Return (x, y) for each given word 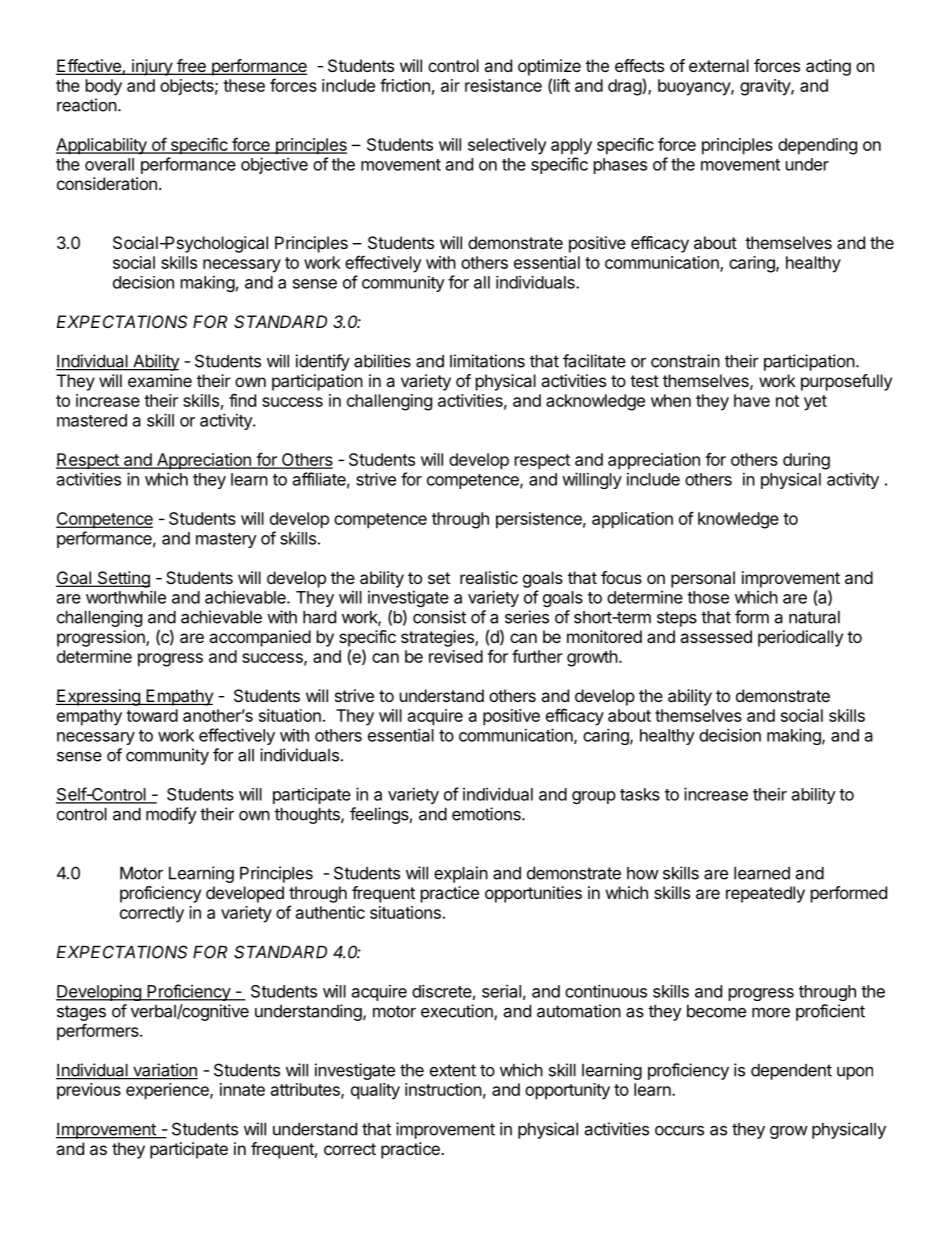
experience (168, 1091)
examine (160, 380)
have (752, 400)
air (450, 85)
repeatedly (765, 894)
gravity (766, 87)
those (708, 597)
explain (461, 874)
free (191, 67)
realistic (489, 577)
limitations (487, 361)
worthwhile (126, 597)
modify (171, 815)
